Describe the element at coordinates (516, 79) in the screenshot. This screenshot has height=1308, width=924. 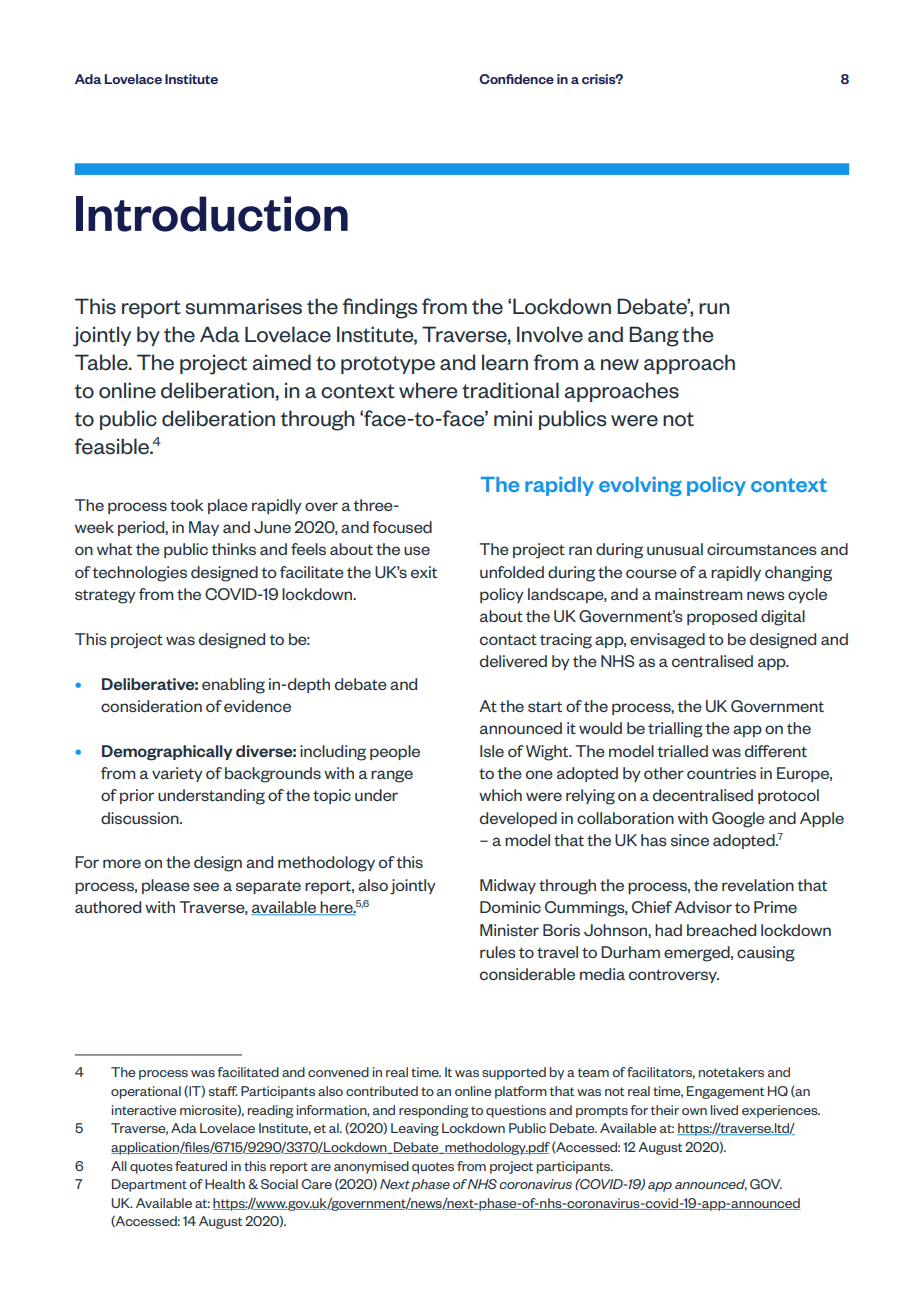
I see `Confidence` at that location.
